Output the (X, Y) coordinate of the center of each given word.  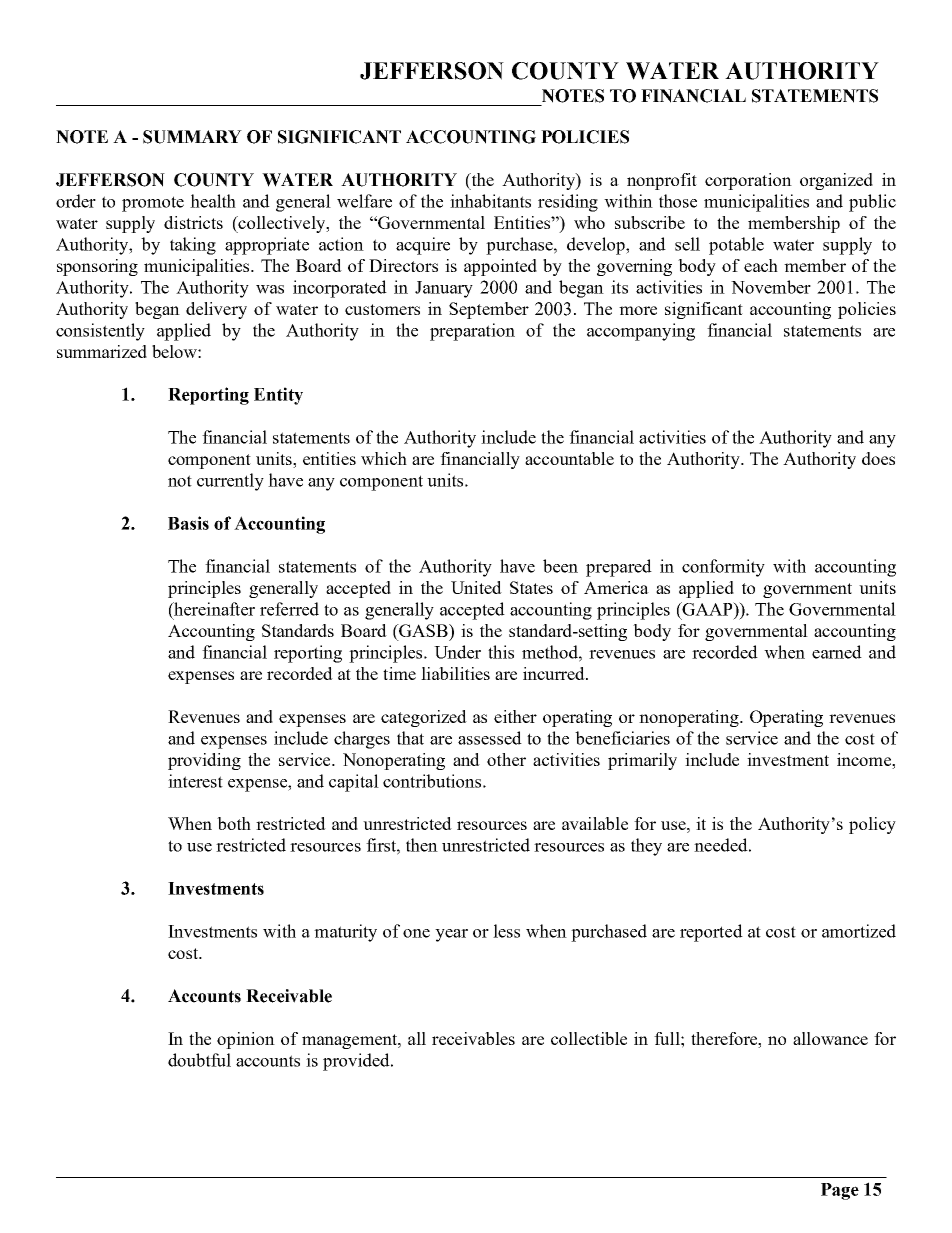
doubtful (199, 1060)
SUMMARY (192, 137)
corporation (748, 181)
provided (357, 1062)
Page (840, 1191)
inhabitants (490, 201)
